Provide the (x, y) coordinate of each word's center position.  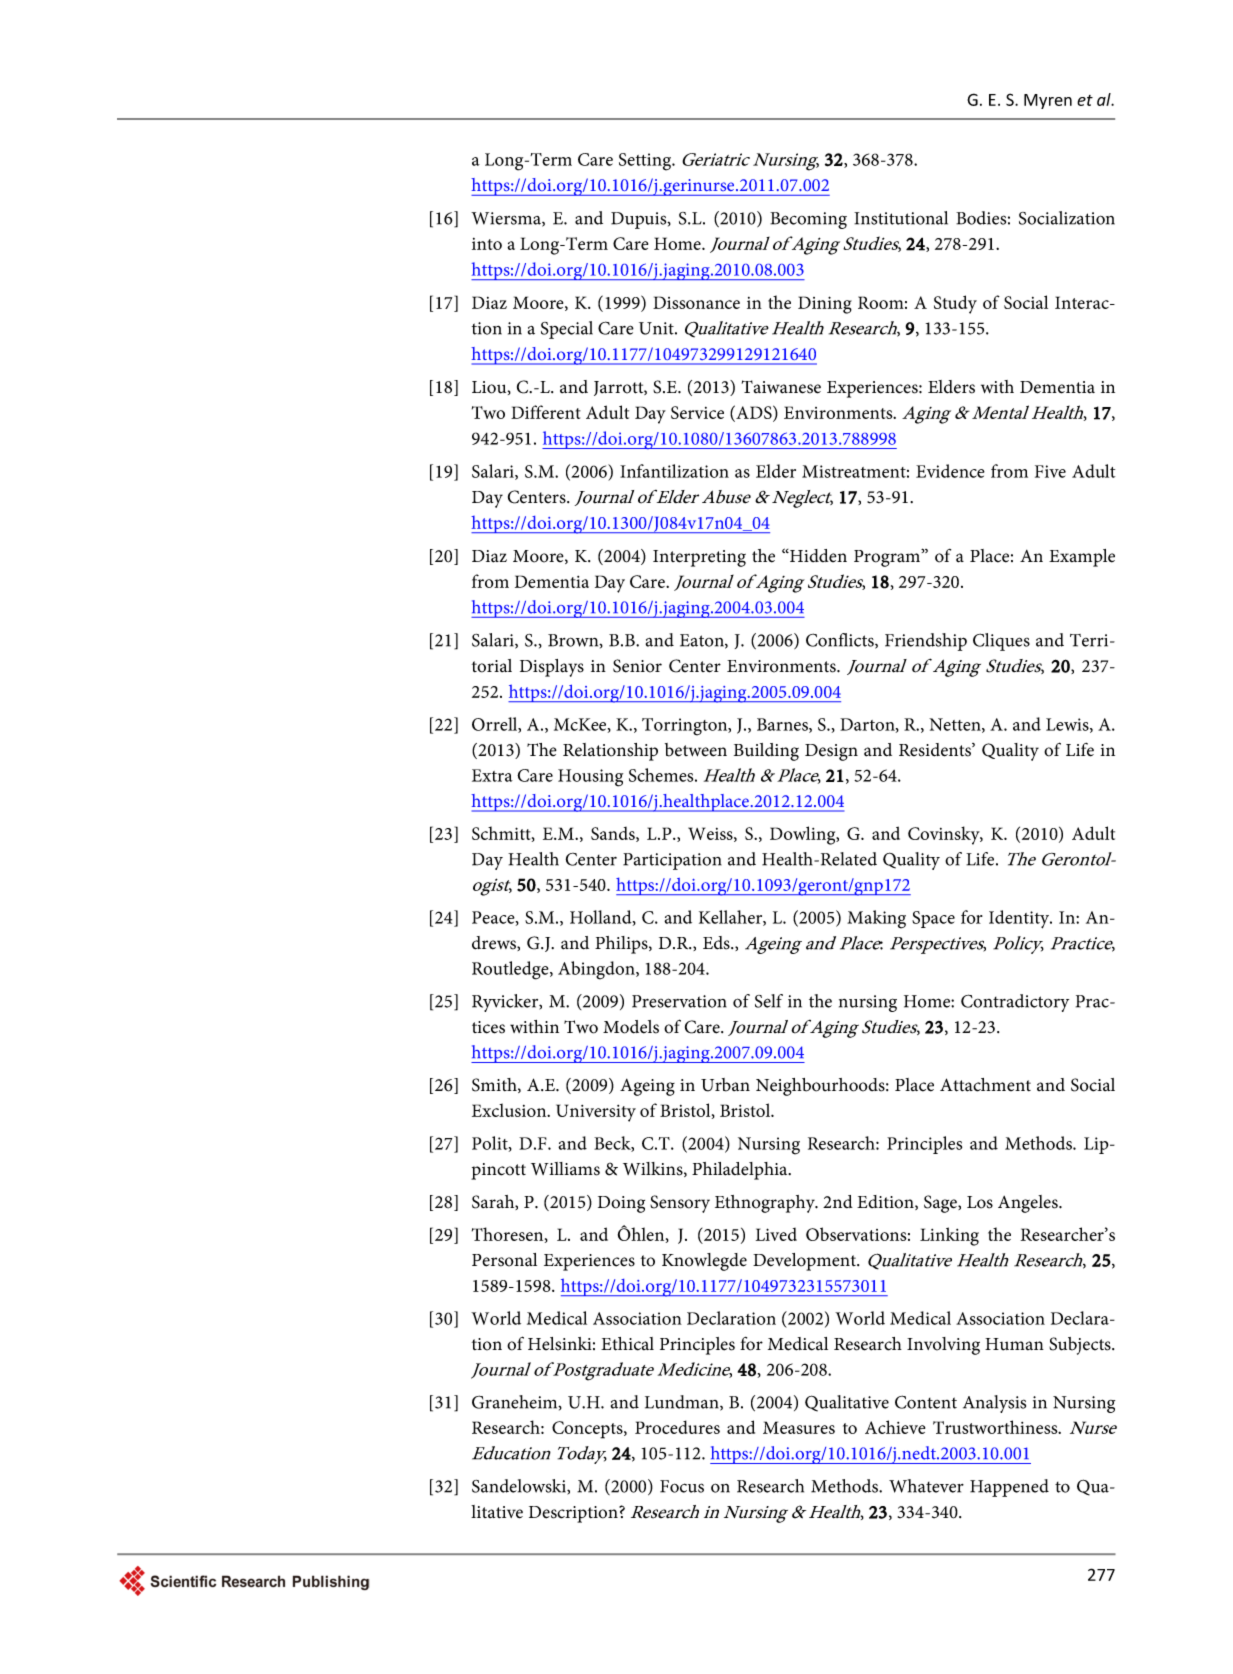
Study (955, 304)
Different (546, 412)
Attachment (985, 1085)
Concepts (588, 1430)
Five (1050, 471)
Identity (1020, 919)
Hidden (817, 555)
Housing (590, 778)
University (596, 1113)
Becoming (808, 220)
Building (766, 752)
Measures (799, 1427)
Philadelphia (741, 1171)
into (487, 244)
